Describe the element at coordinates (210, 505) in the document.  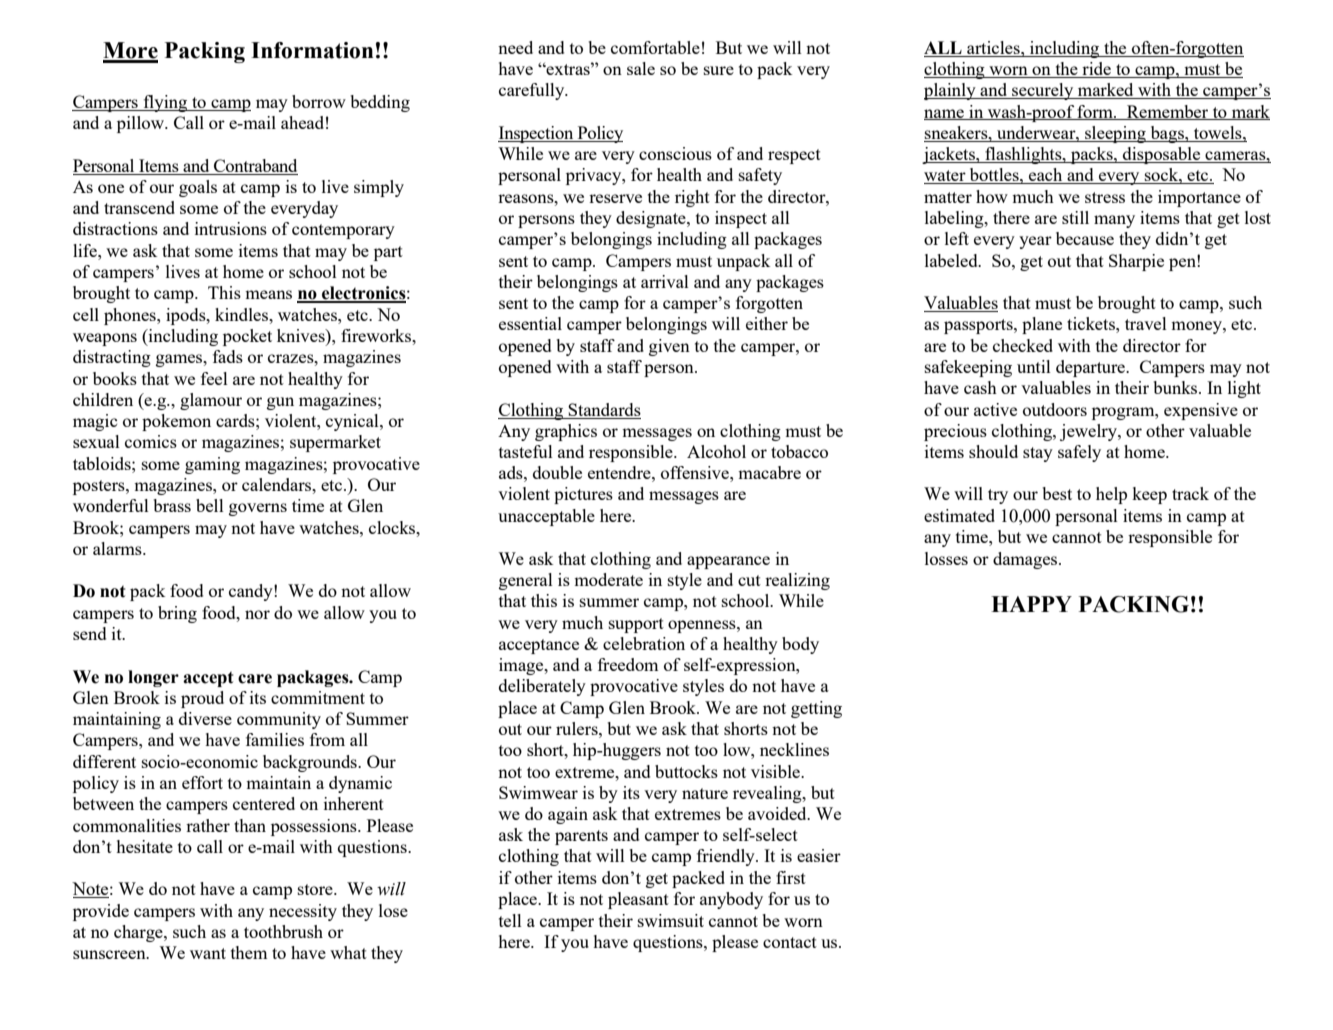
I see `bell` at that location.
